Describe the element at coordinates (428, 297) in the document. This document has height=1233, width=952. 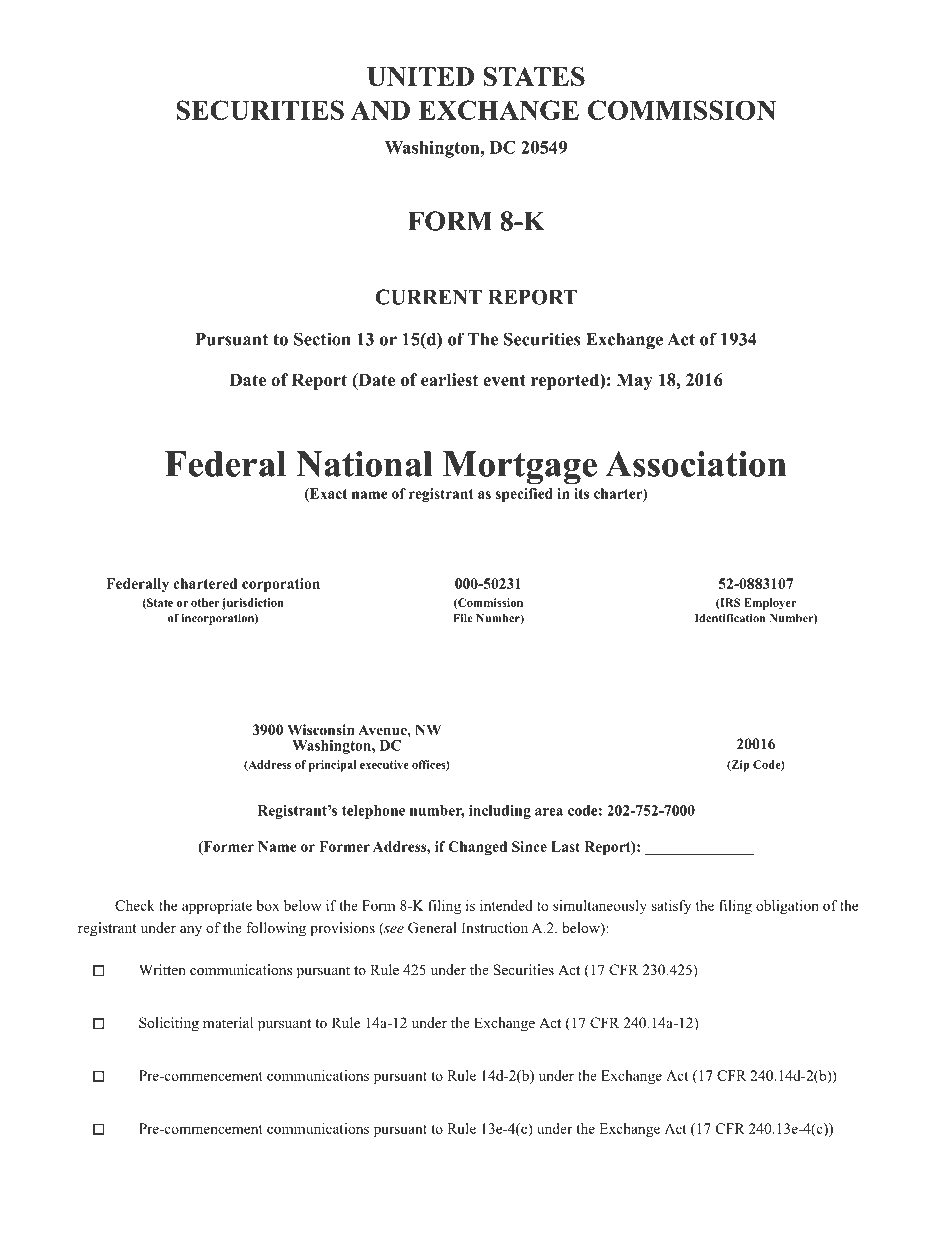
I see `CURRENT` at that location.
